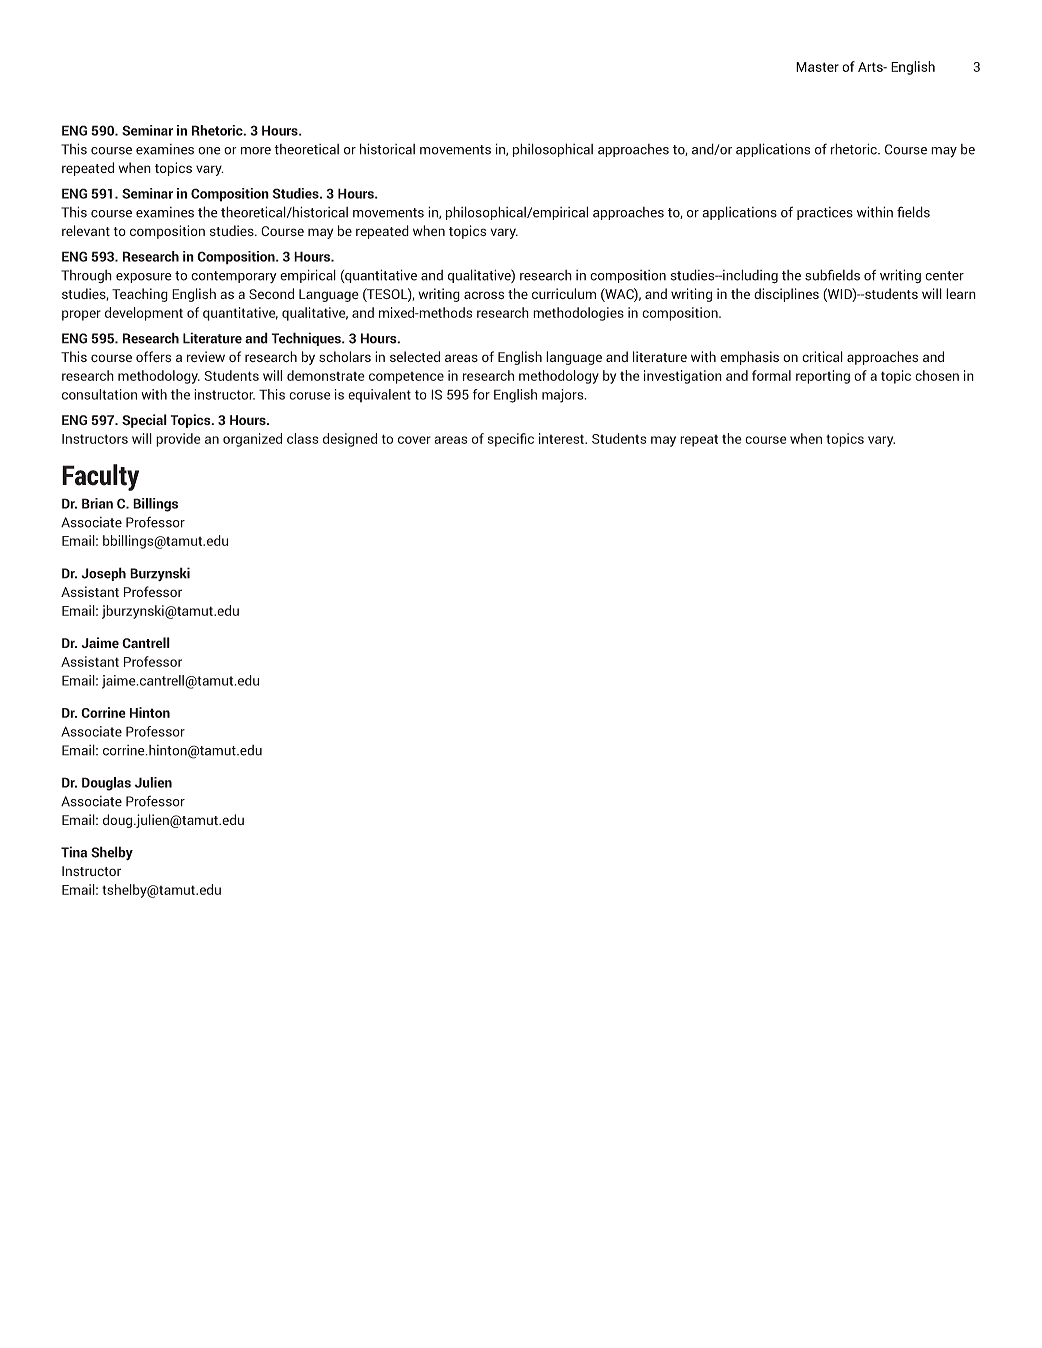 This screenshot has width=1042, height=1348. Describe the element at coordinates (817, 67) in the screenshot. I see `Master` at that location.
